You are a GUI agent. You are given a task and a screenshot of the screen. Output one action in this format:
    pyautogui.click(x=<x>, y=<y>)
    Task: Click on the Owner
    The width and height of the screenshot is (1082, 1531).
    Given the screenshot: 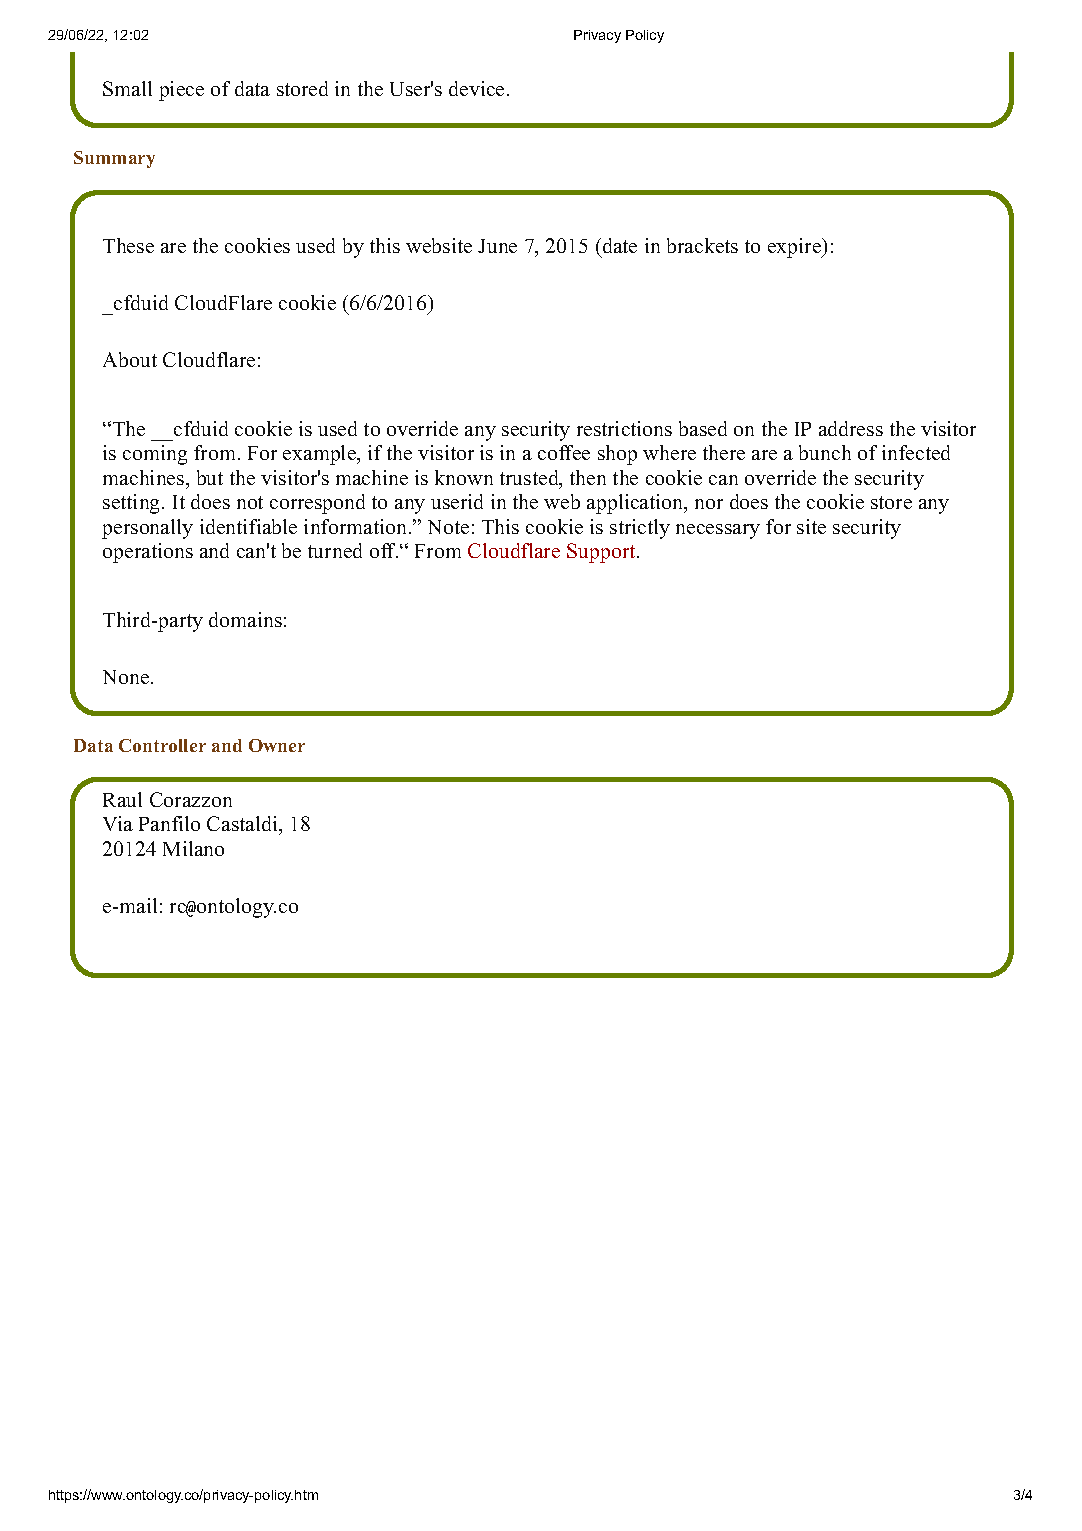 What is the action you would take?
    pyautogui.click(x=277, y=745)
